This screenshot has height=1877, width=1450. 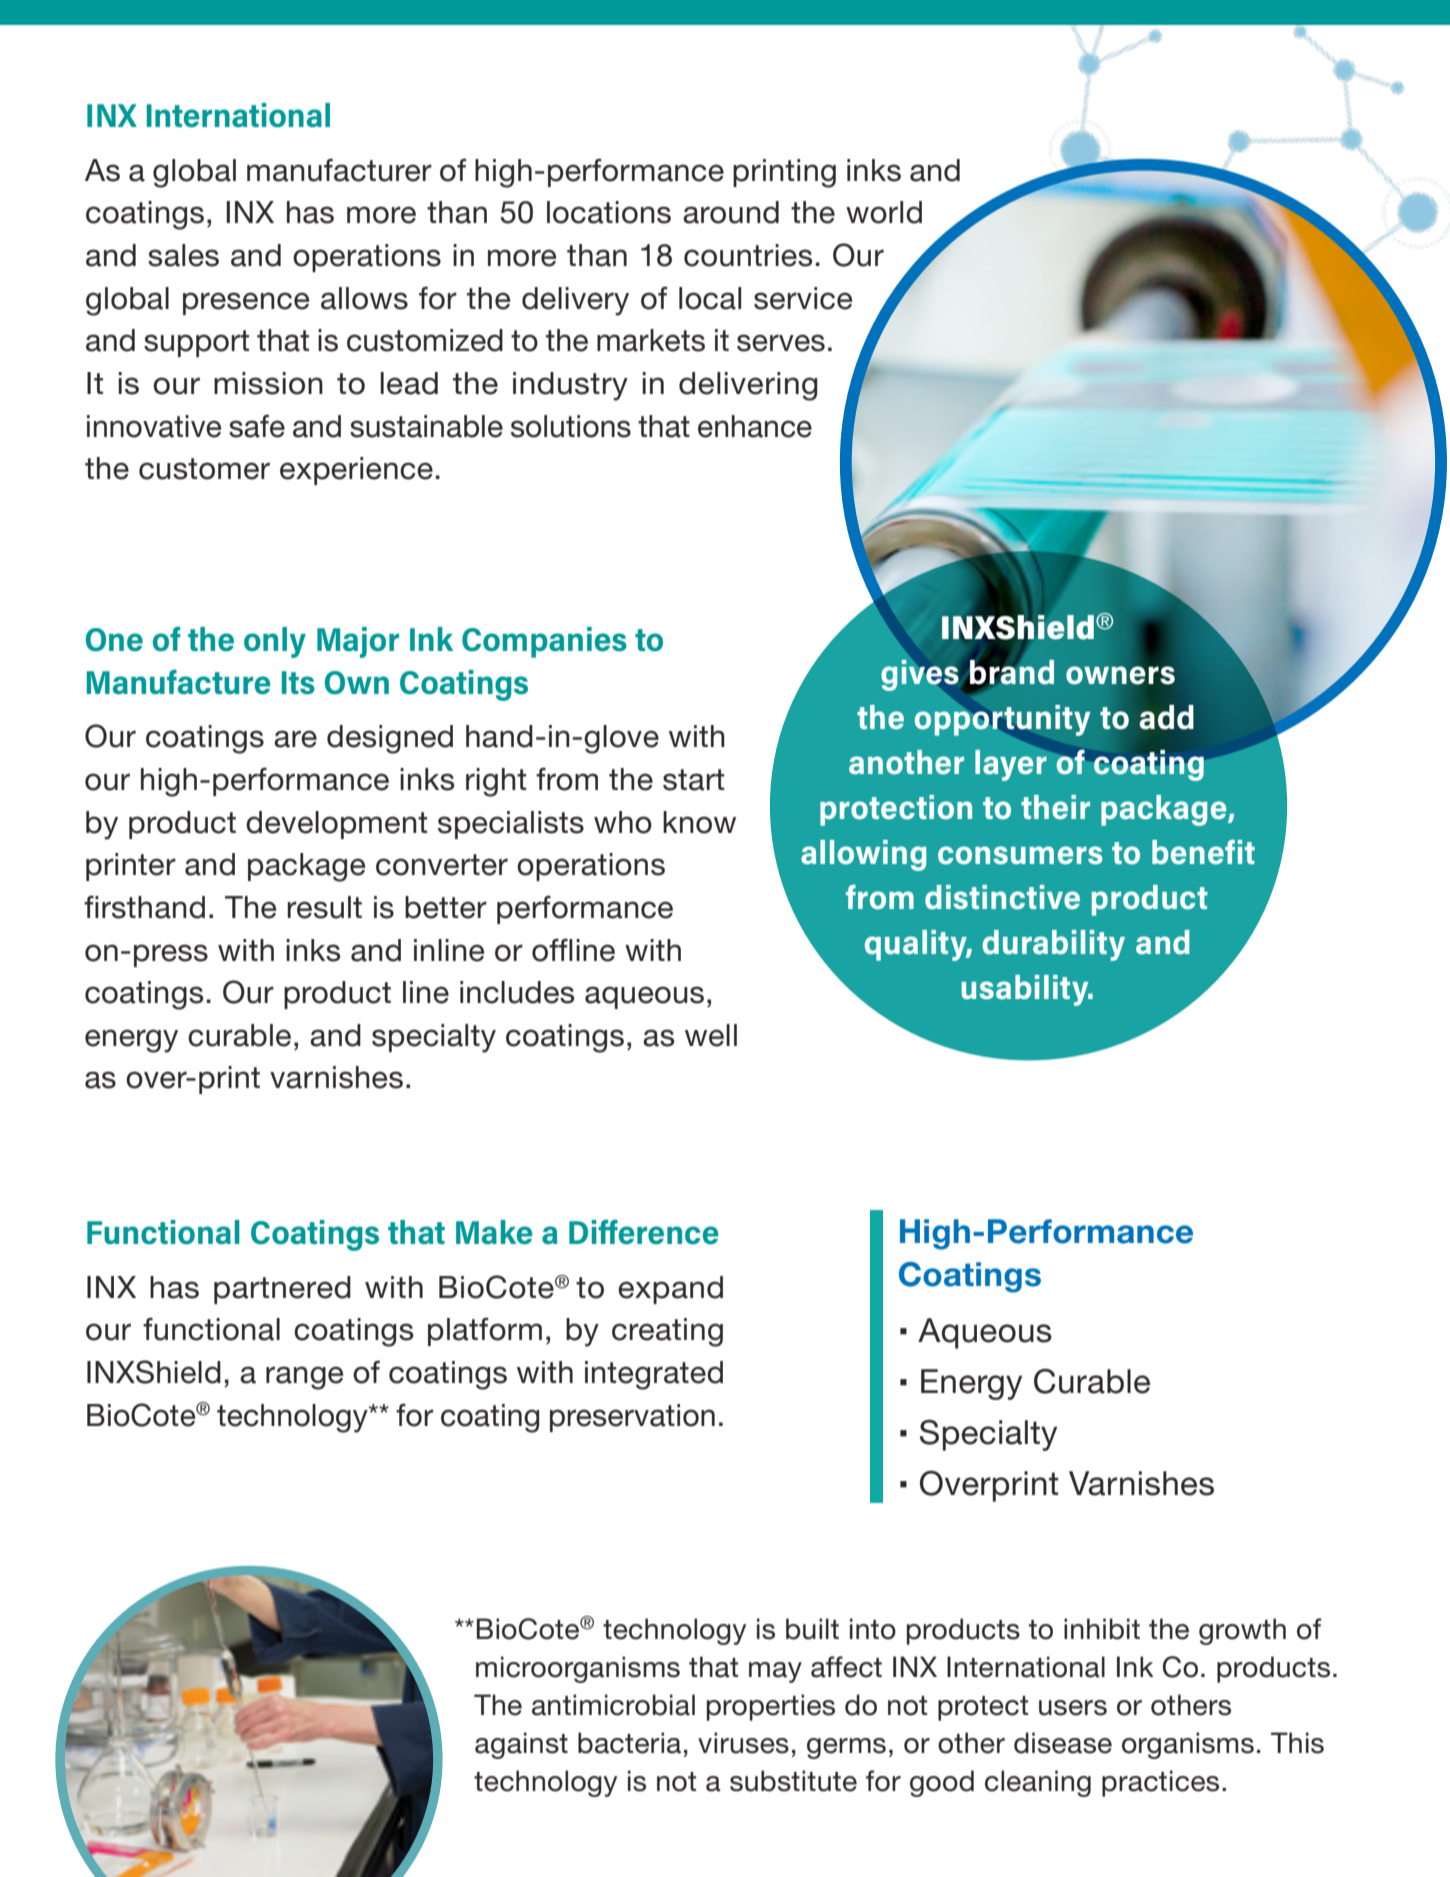 What do you see at coordinates (748, 255) in the screenshot?
I see `countries` at bounding box center [748, 255].
